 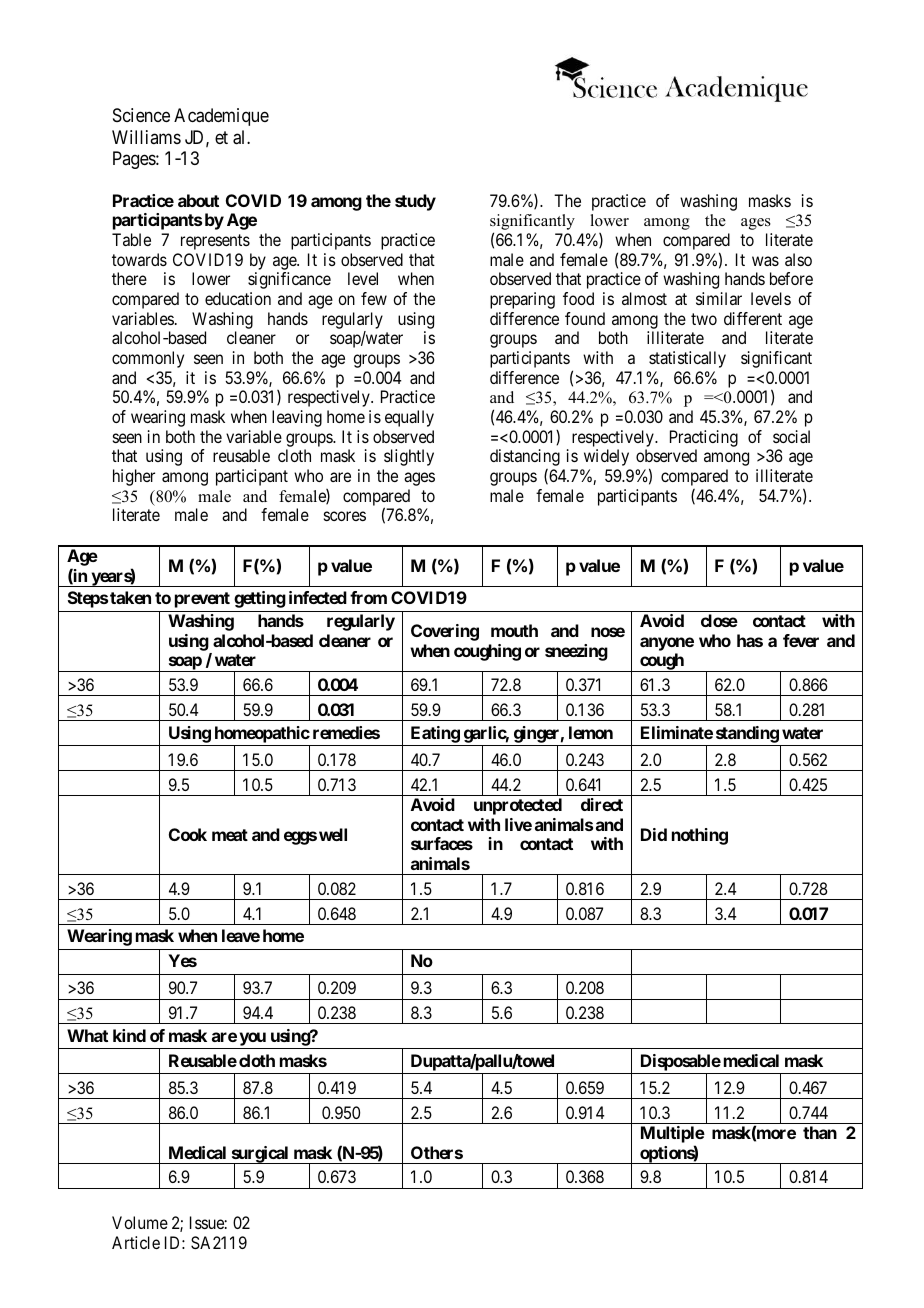 I want to click on Covering, so click(x=445, y=632).
